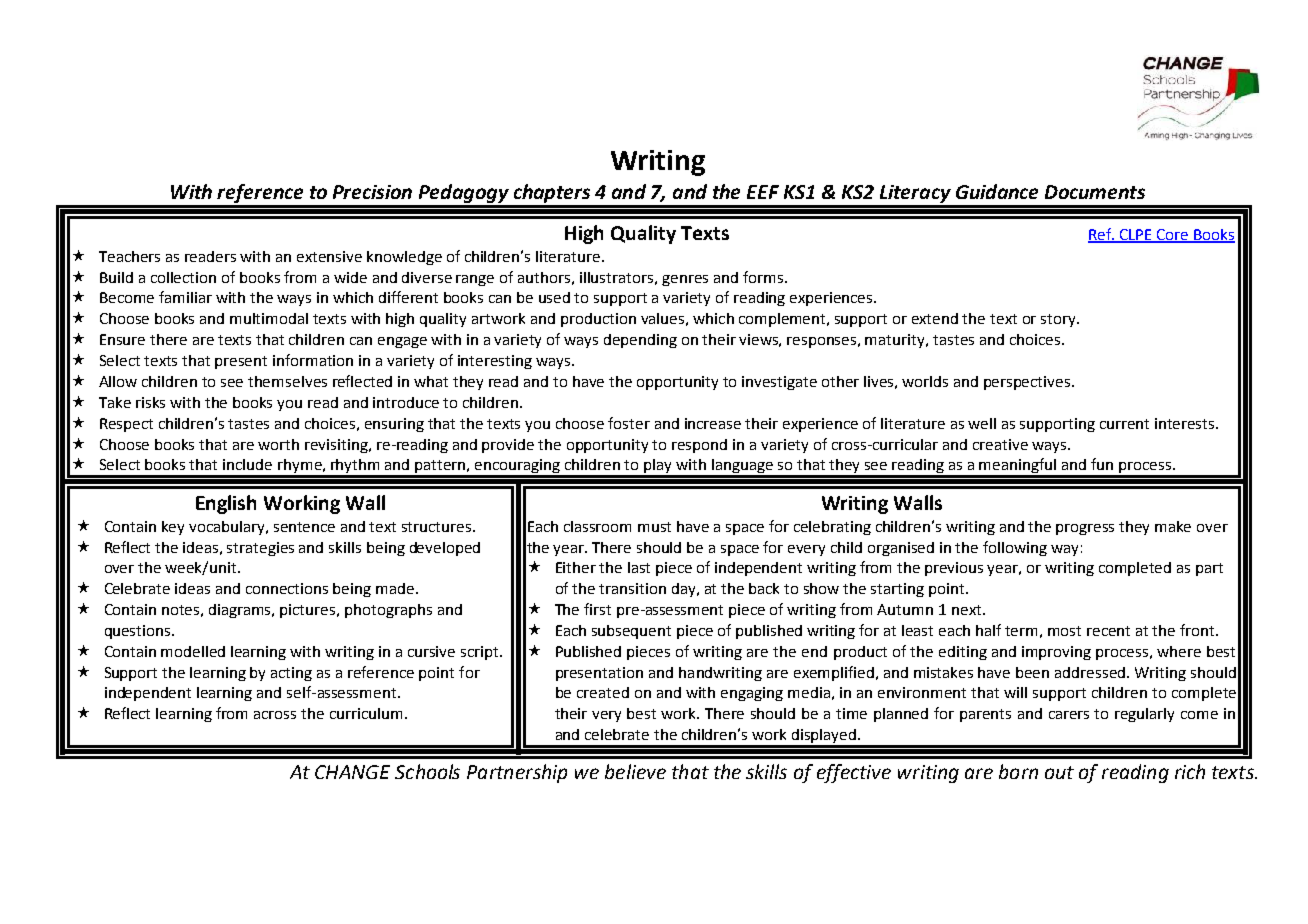 The width and height of the image is (1308, 924). Describe the element at coordinates (352, 772) in the image. I see `CHANGE` at that location.
